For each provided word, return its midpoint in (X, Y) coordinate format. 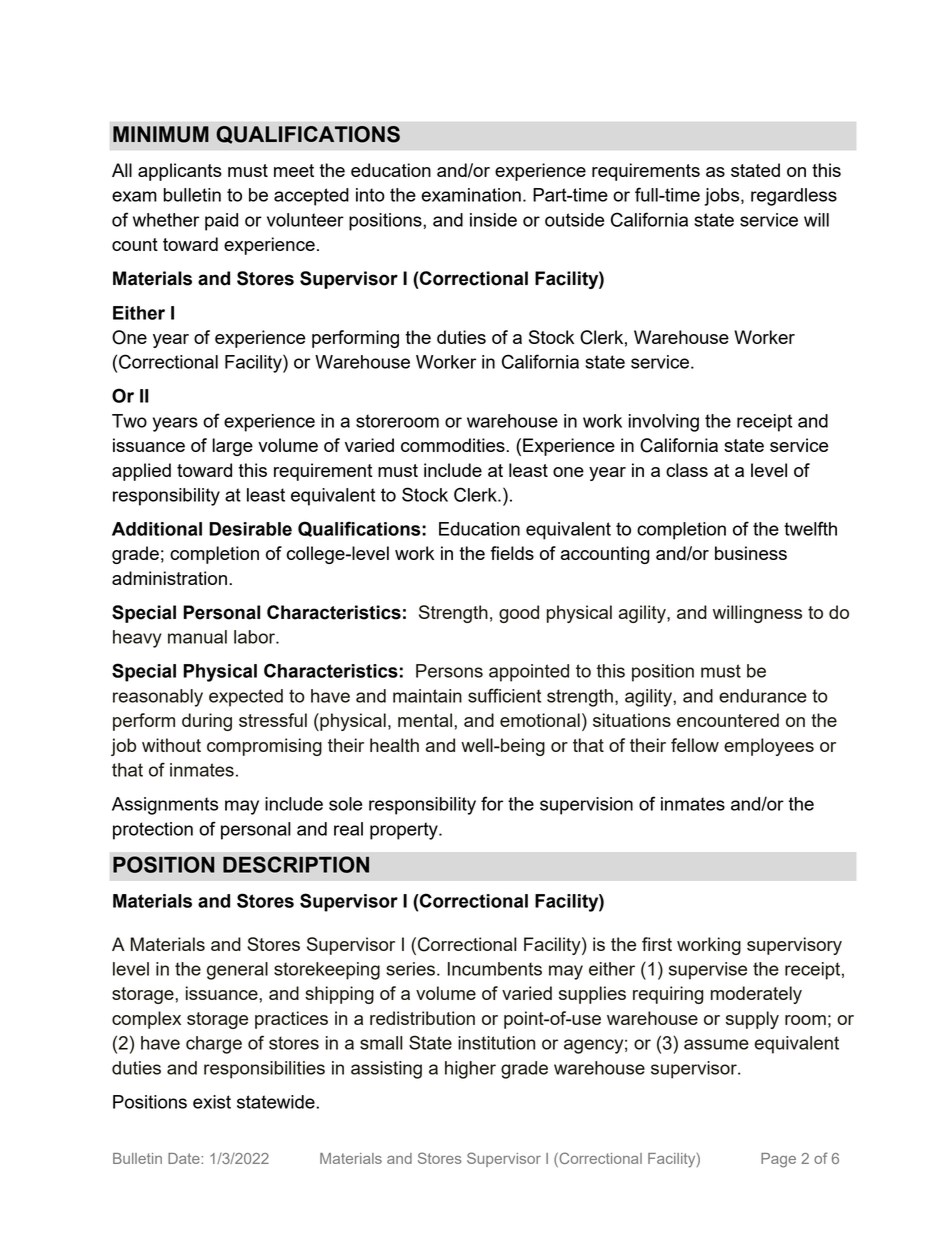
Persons (449, 671)
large (232, 447)
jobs (723, 197)
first (657, 944)
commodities (453, 445)
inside (493, 220)
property (405, 831)
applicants (180, 172)
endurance (763, 696)
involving (664, 423)
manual (197, 637)
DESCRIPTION (296, 864)
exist (212, 1102)
